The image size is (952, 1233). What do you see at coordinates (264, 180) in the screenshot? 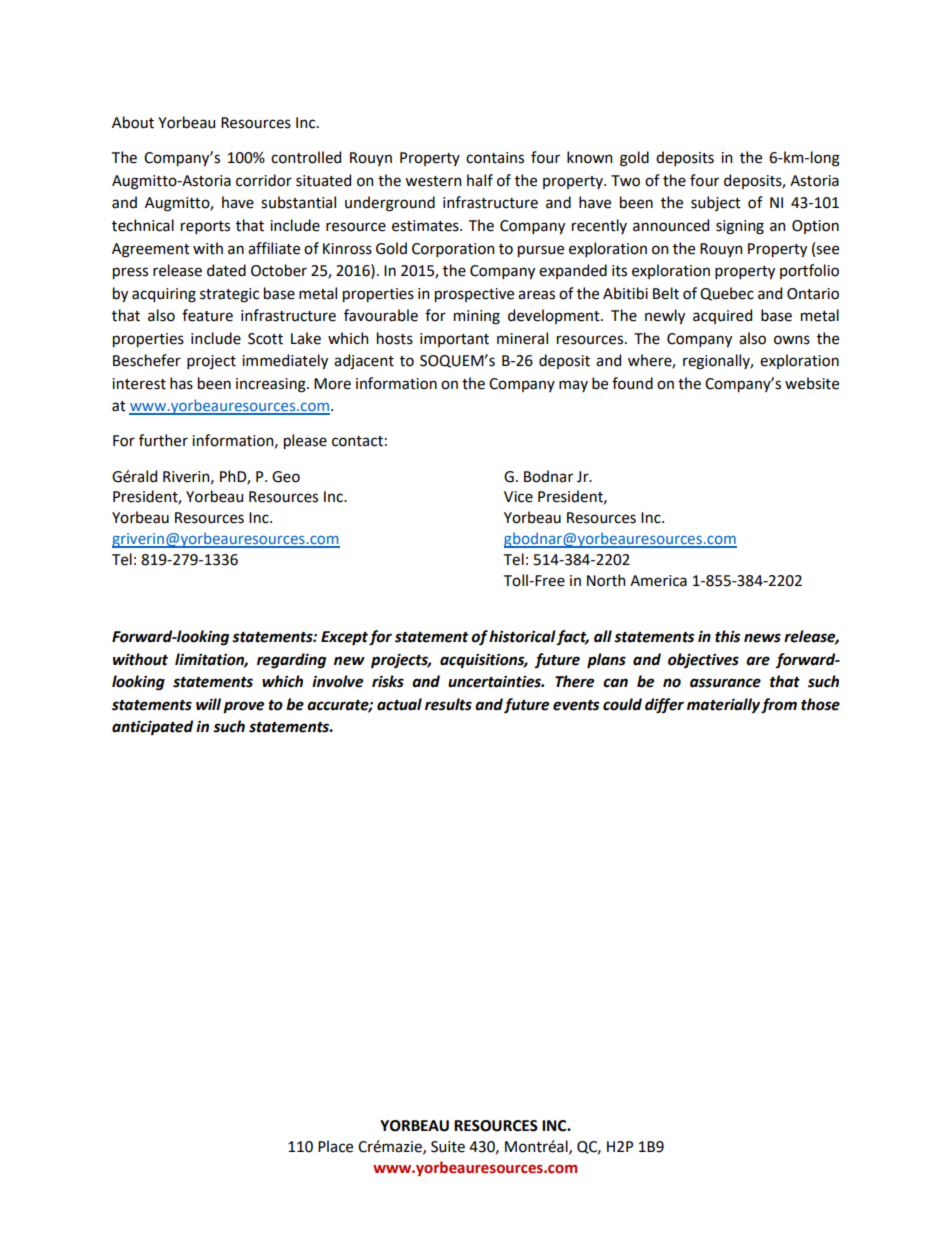
I see `corridor` at bounding box center [264, 180].
